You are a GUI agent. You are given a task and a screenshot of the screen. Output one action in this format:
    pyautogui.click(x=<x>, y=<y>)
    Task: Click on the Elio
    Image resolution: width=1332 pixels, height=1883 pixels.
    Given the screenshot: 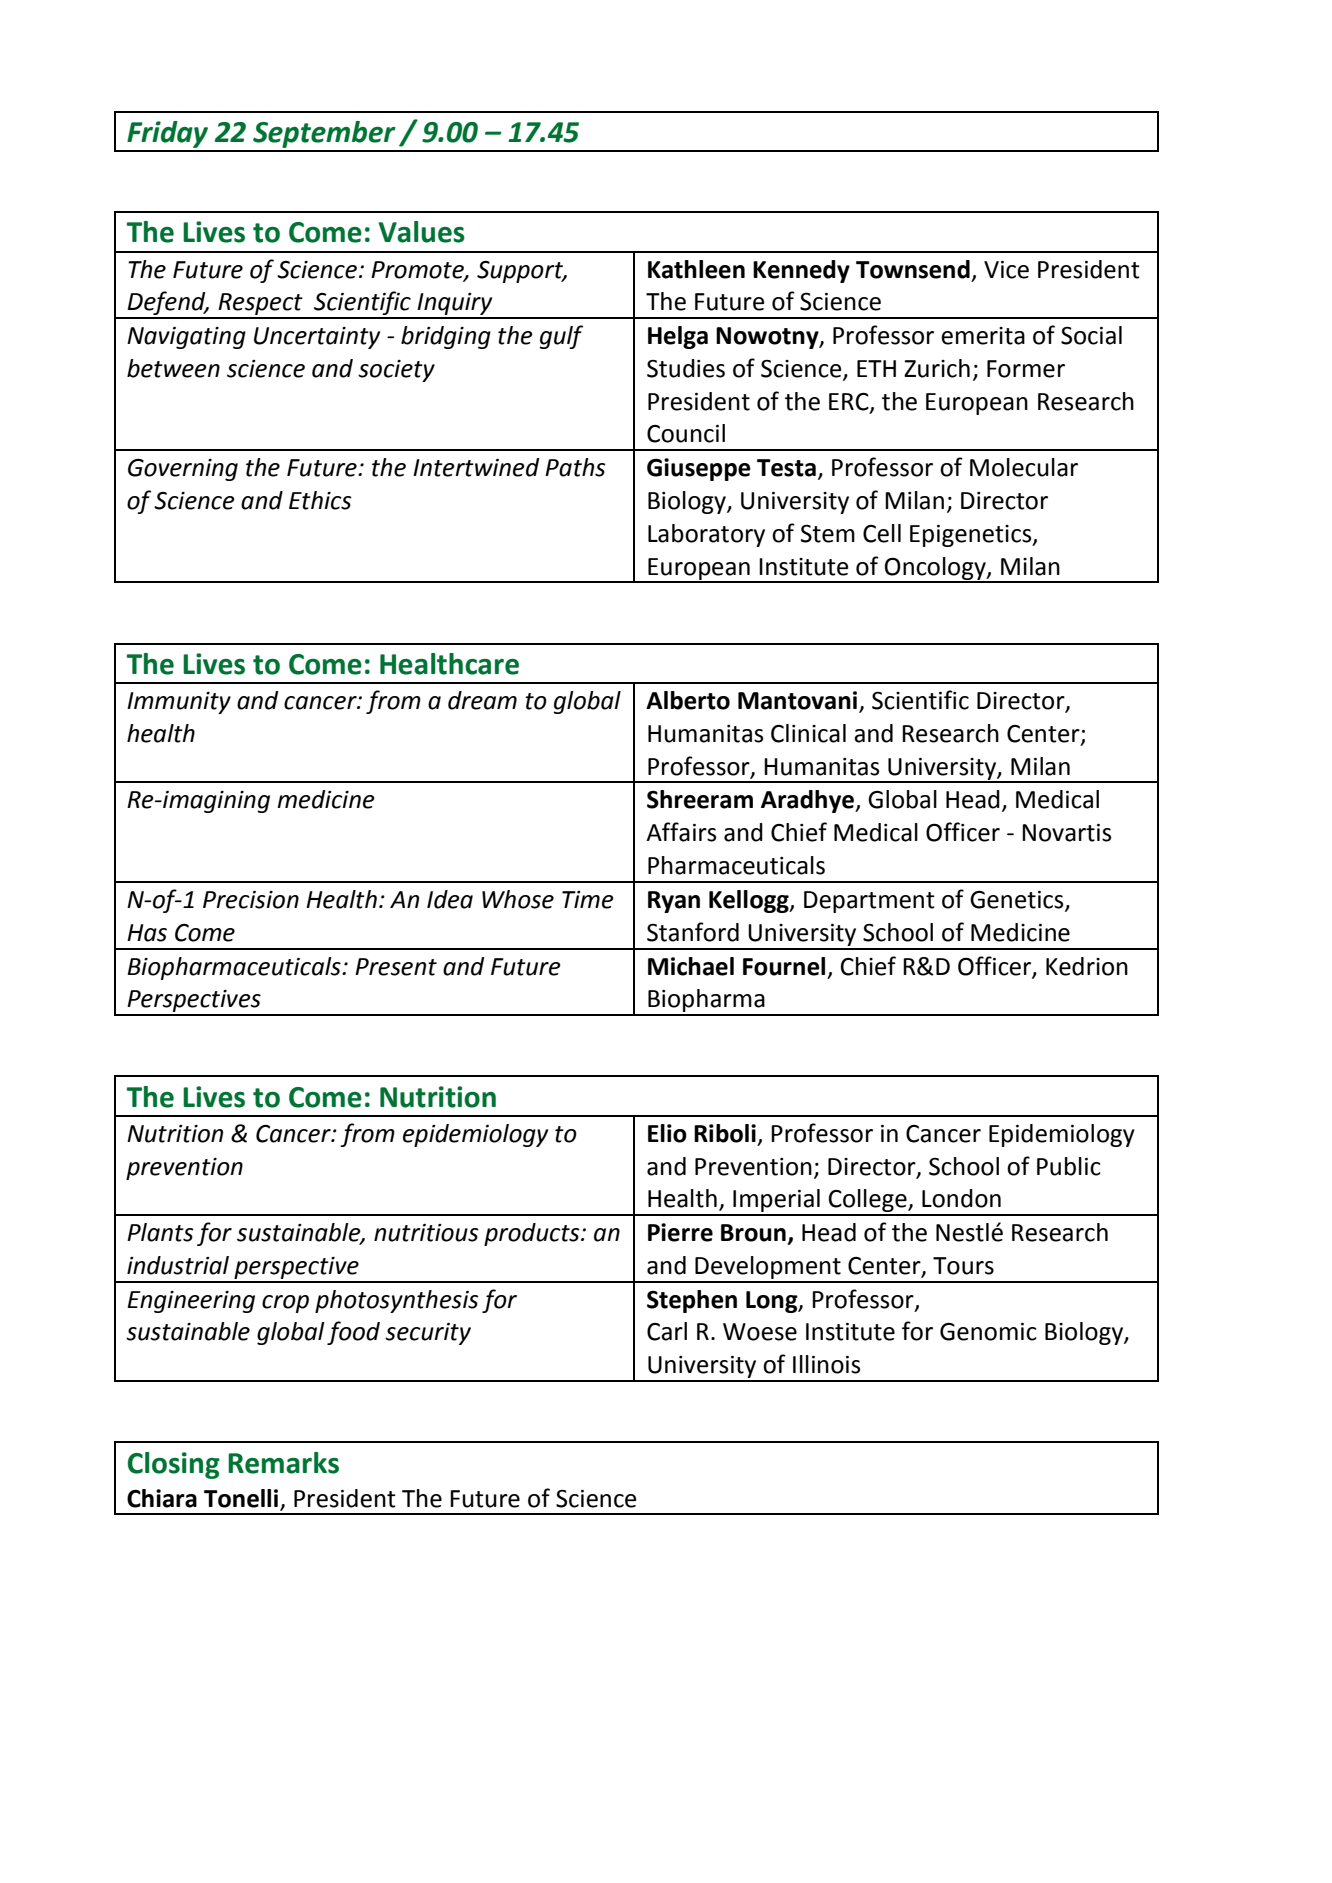 What is the action you would take?
    pyautogui.click(x=667, y=1133)
